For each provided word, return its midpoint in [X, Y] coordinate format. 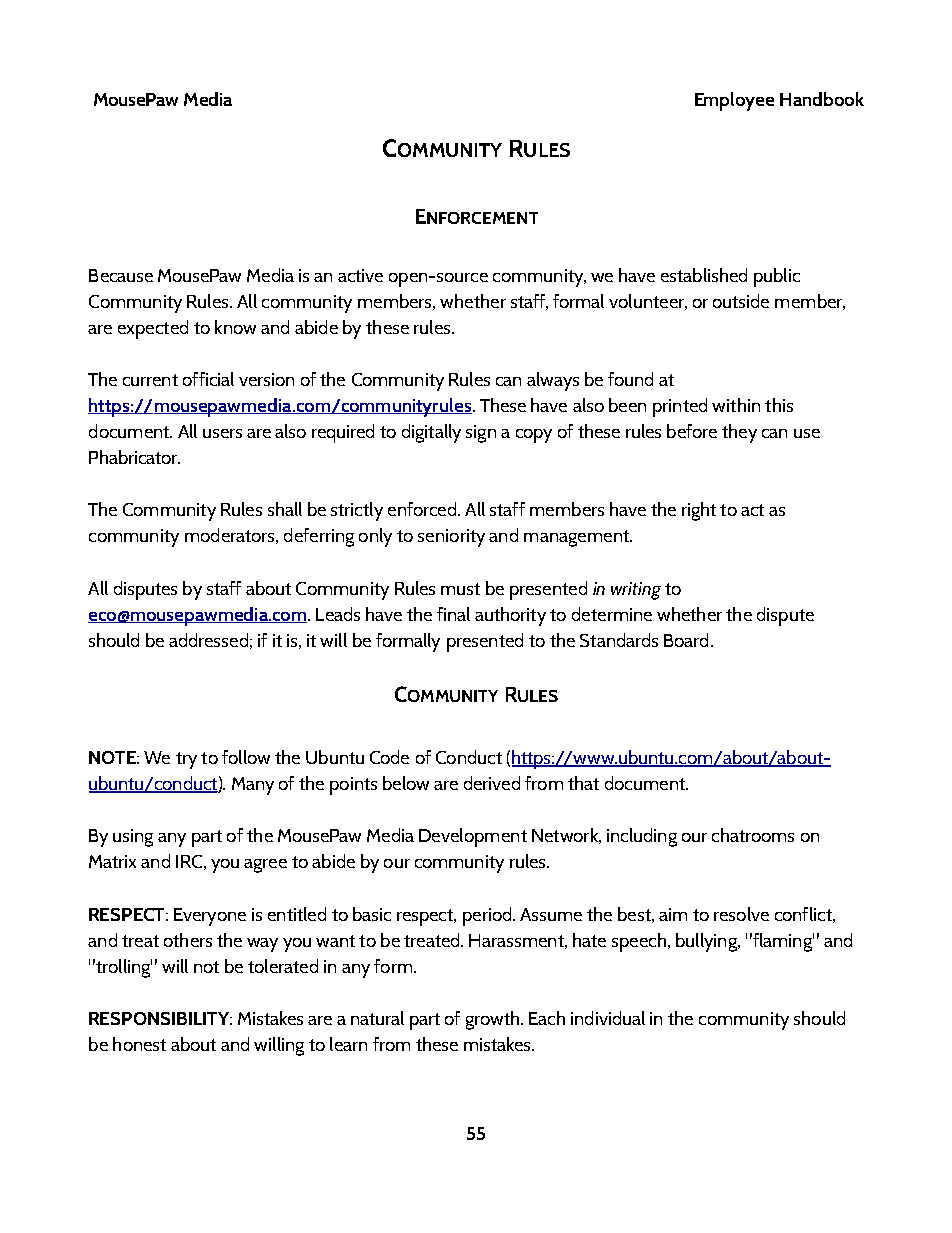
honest [139, 1044]
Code [389, 757]
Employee [734, 101]
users [222, 433]
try [186, 760]
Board [686, 640]
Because [121, 275]
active [360, 275]
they [739, 433]
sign [481, 434]
